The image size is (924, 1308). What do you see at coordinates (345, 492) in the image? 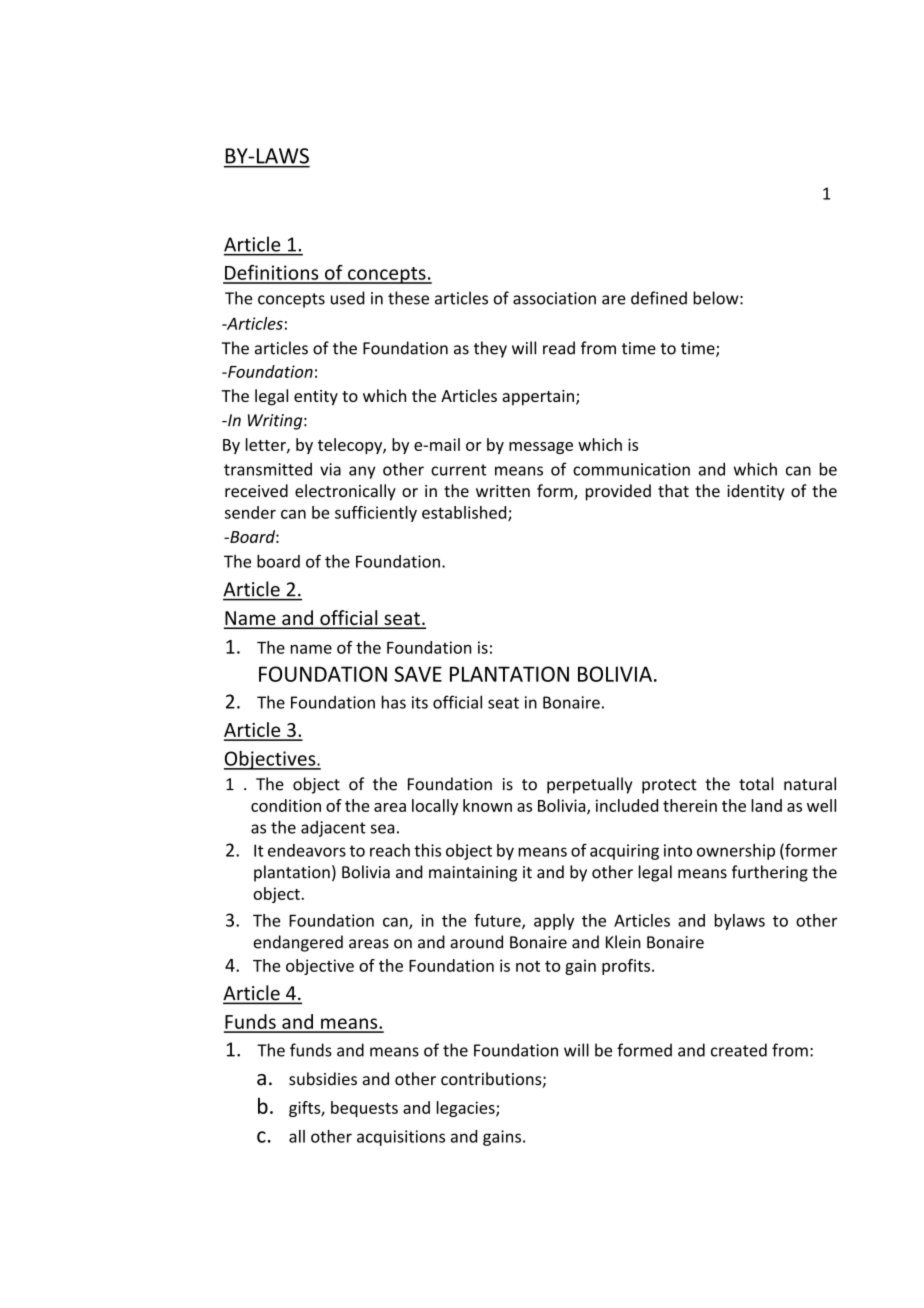
I see `electronically` at bounding box center [345, 492].
